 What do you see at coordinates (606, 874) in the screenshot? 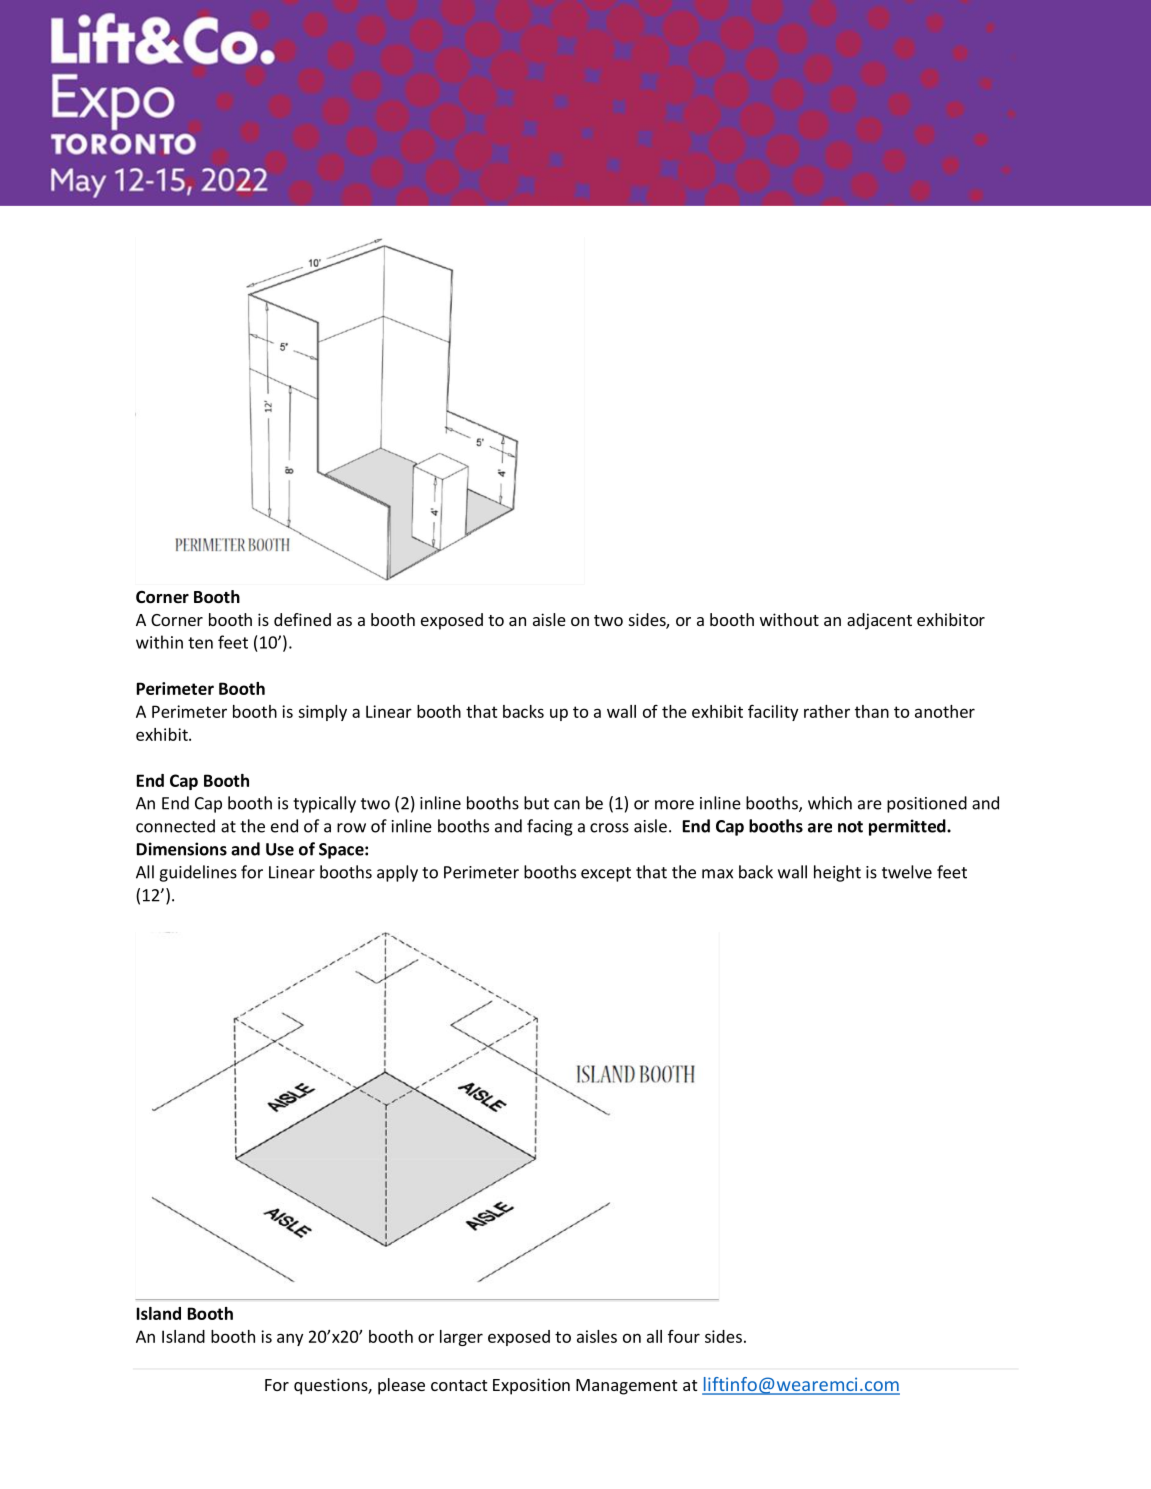
I see `except` at bounding box center [606, 874].
